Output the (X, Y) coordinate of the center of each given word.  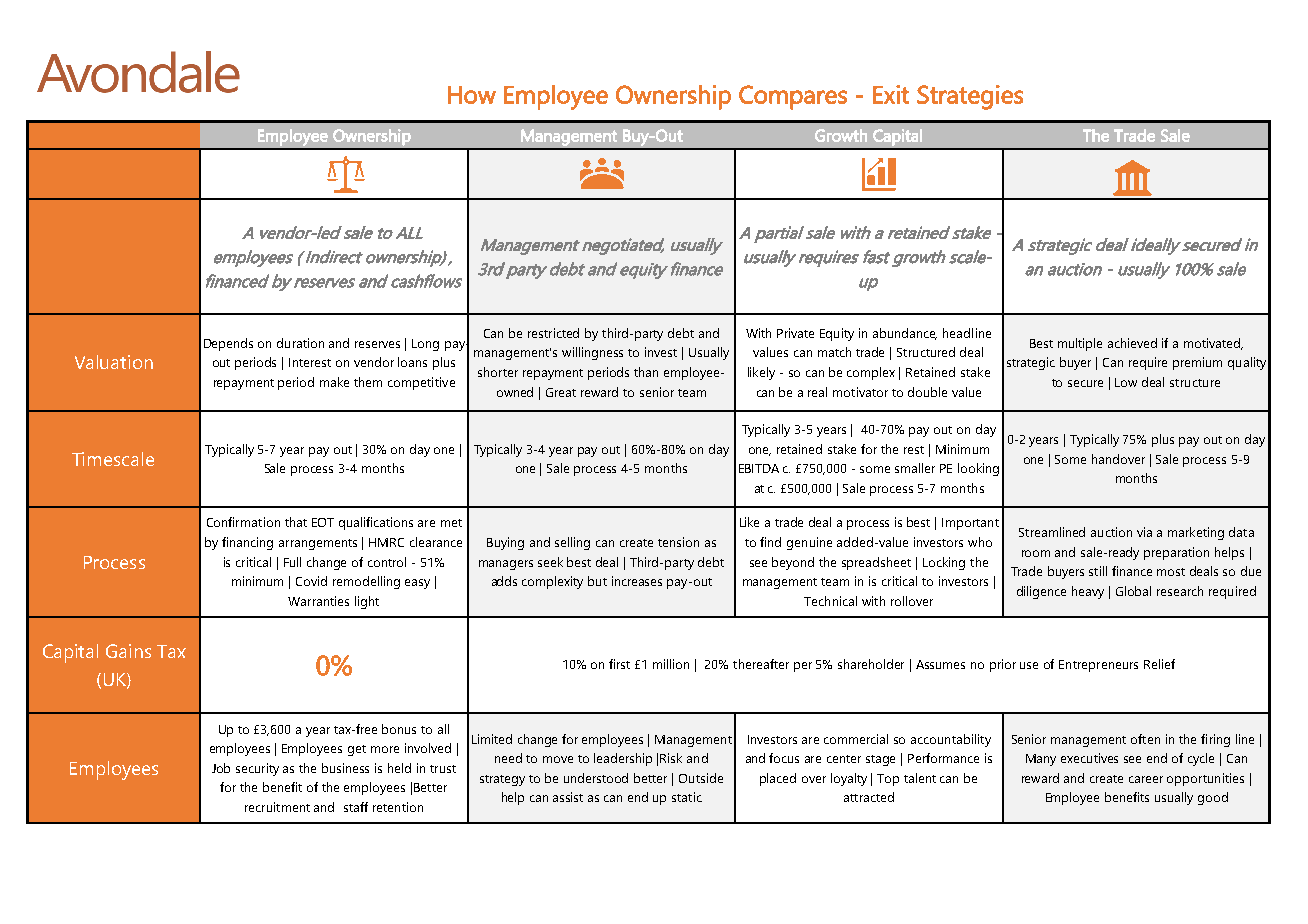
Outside (701, 778)
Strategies (970, 97)
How (472, 95)
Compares (793, 97)
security (257, 769)
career (1146, 779)
